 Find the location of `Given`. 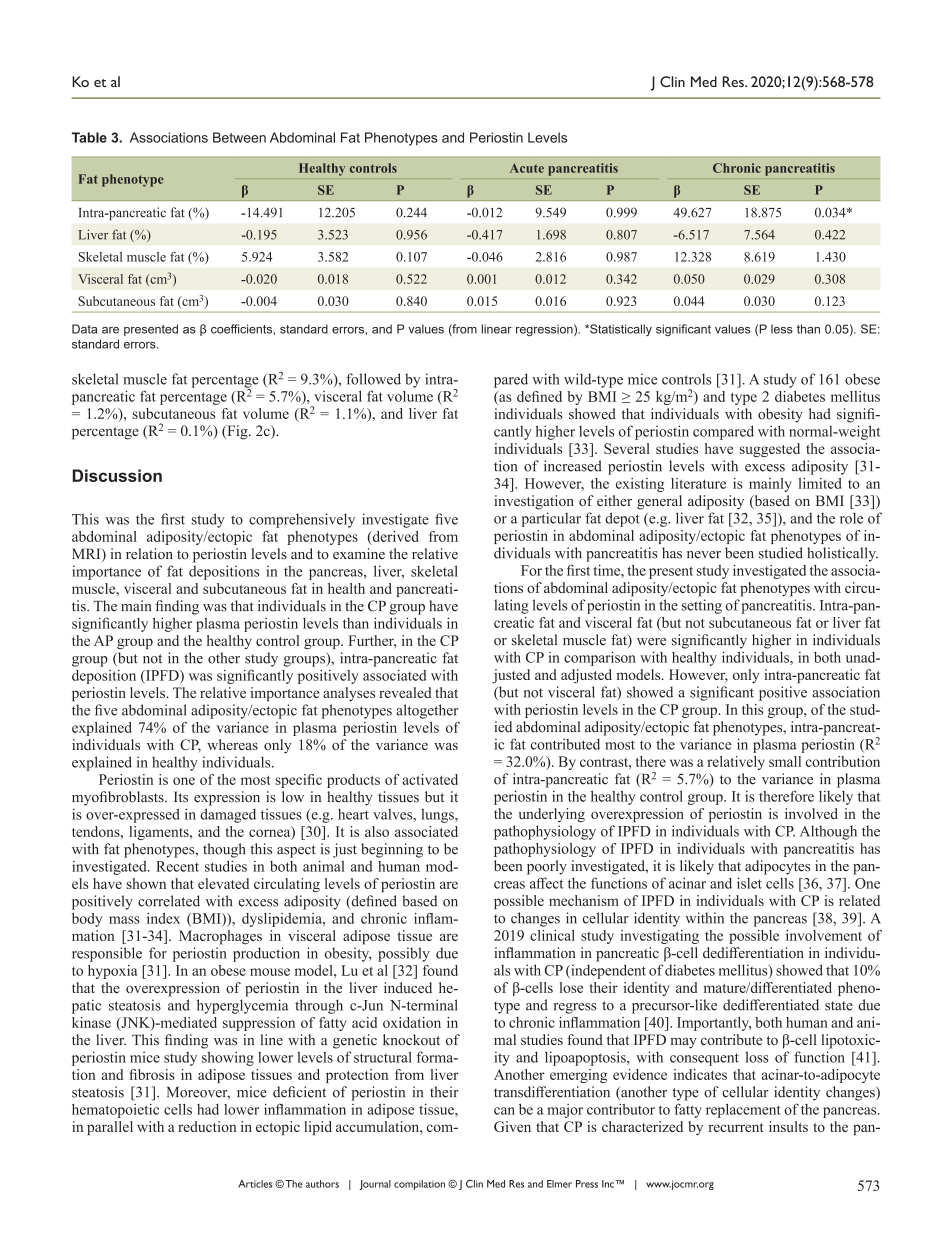

Given is located at coordinates (512, 1126).
